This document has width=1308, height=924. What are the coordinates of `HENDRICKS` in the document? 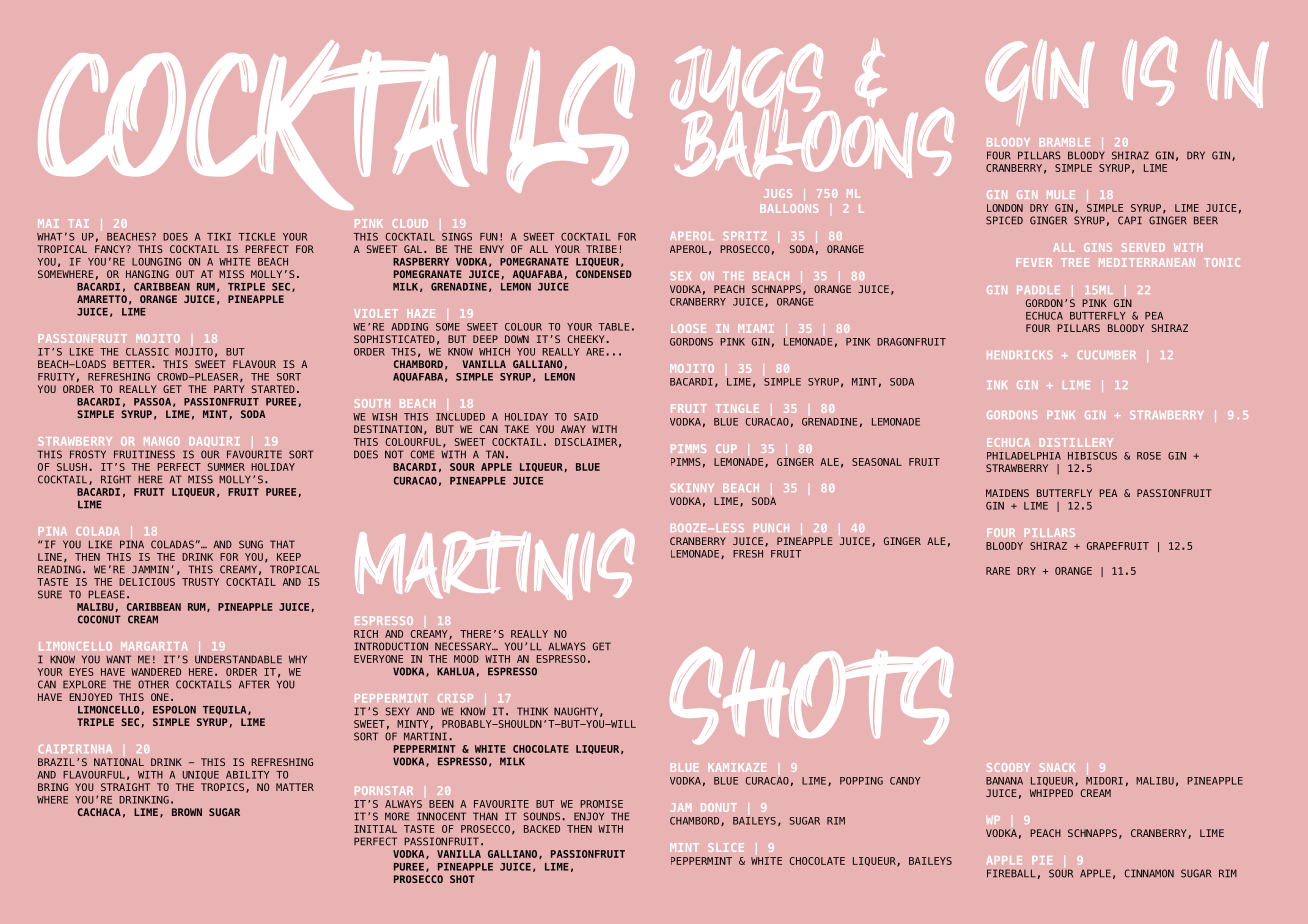 It's located at (1019, 355).
